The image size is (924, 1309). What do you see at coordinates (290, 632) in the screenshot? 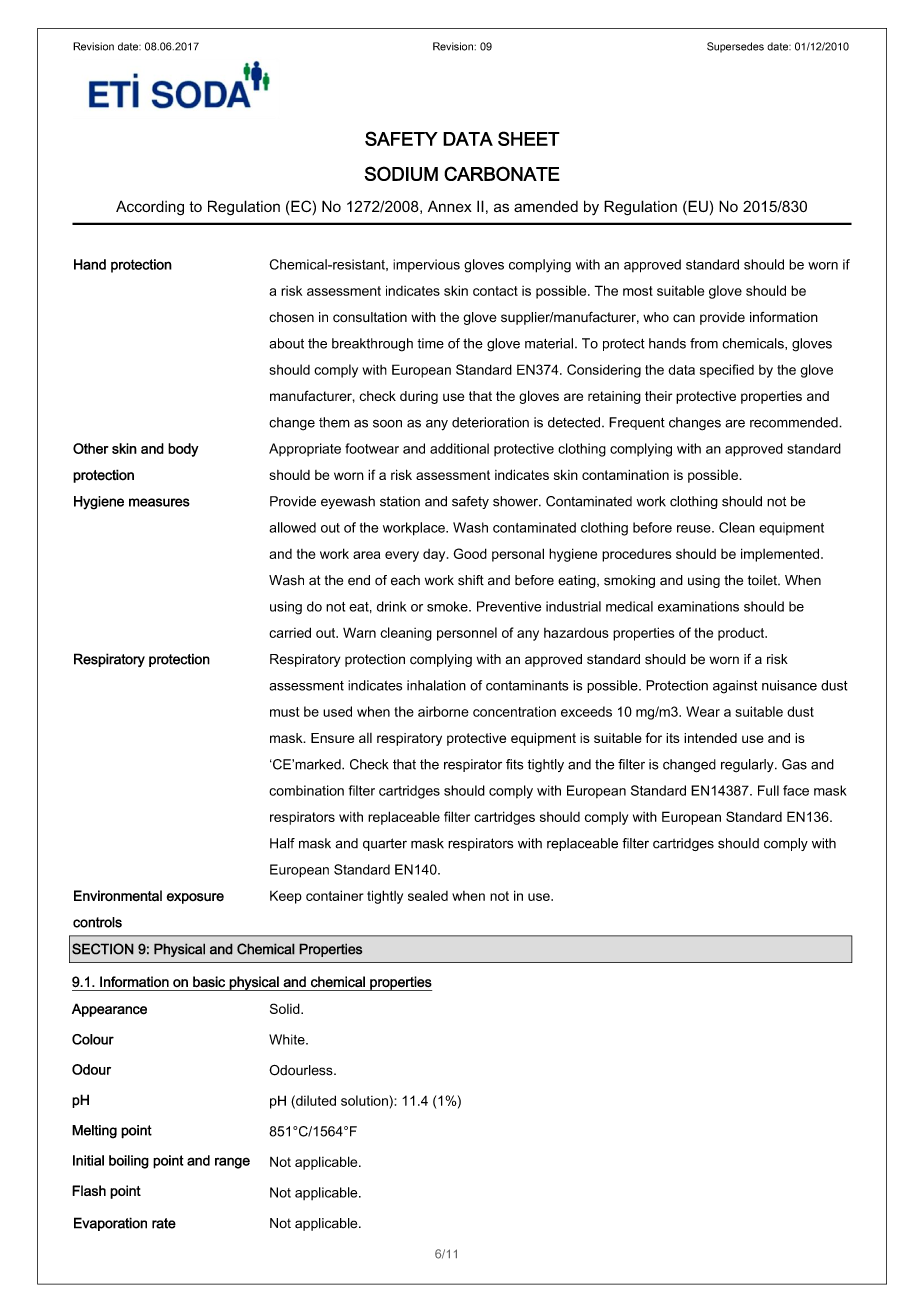
I see `carried` at bounding box center [290, 632].
